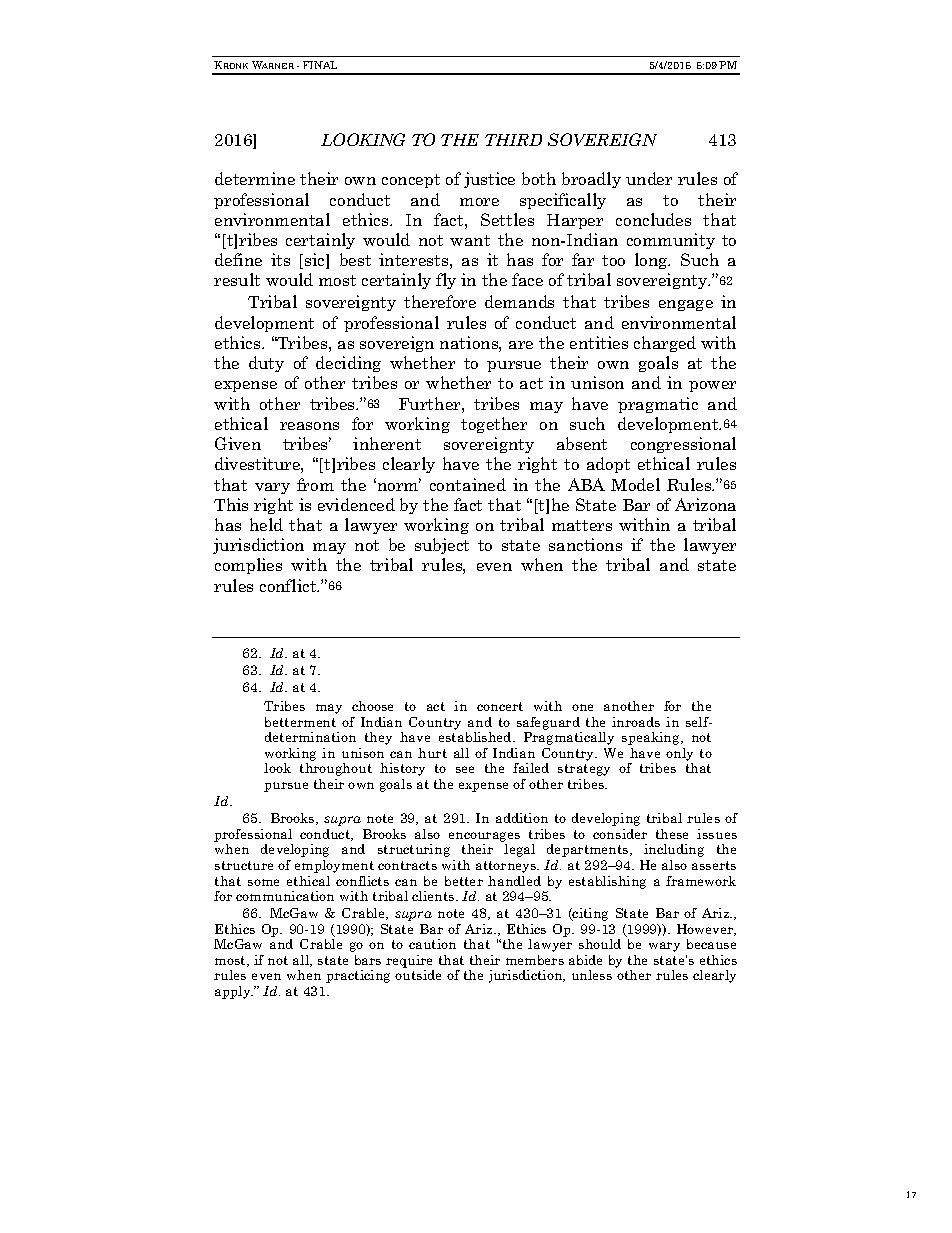  What do you see at coordinates (280, 259) in the document?
I see `its` at bounding box center [280, 259].
